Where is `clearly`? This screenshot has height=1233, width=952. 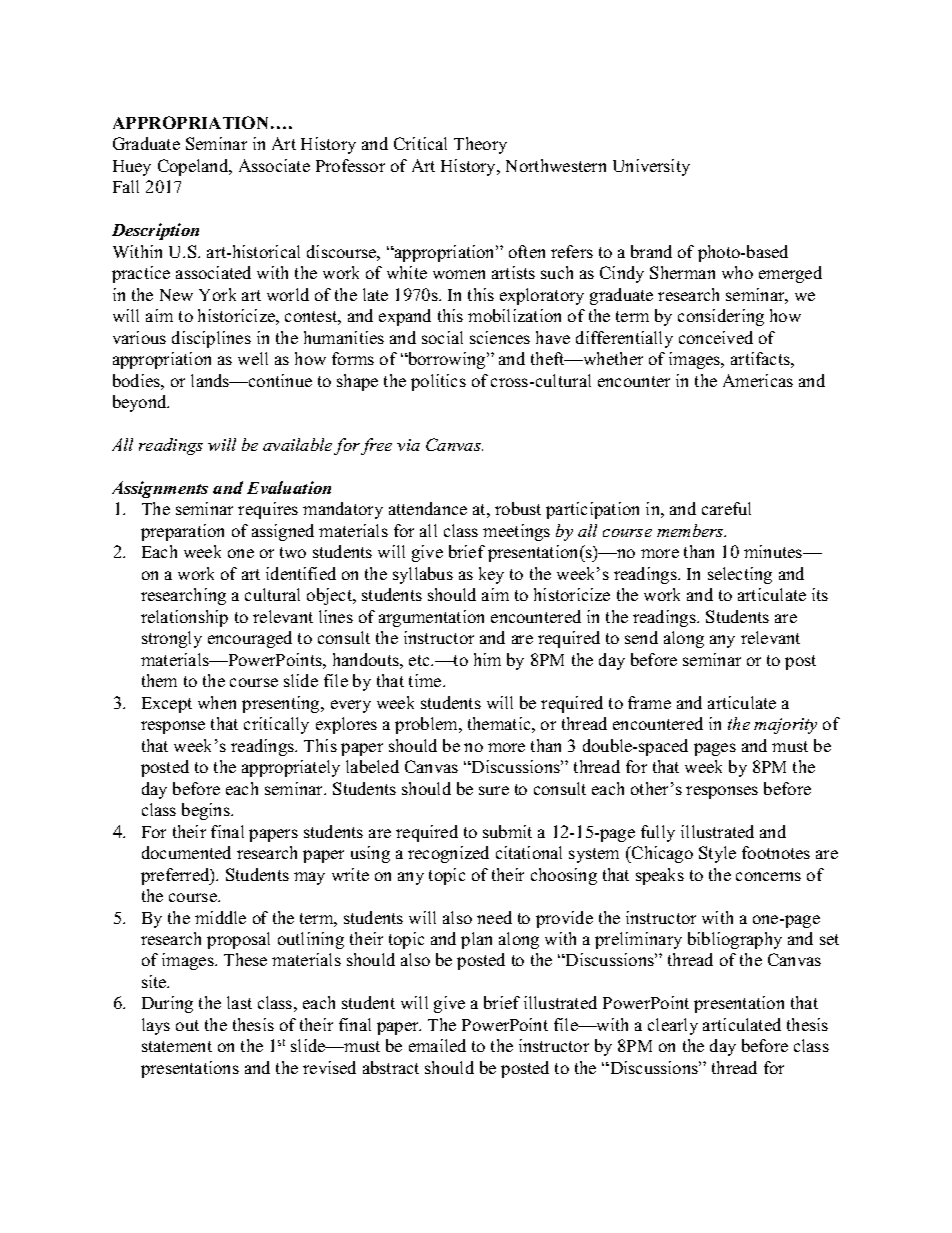
clearly is located at coordinates (673, 1026).
